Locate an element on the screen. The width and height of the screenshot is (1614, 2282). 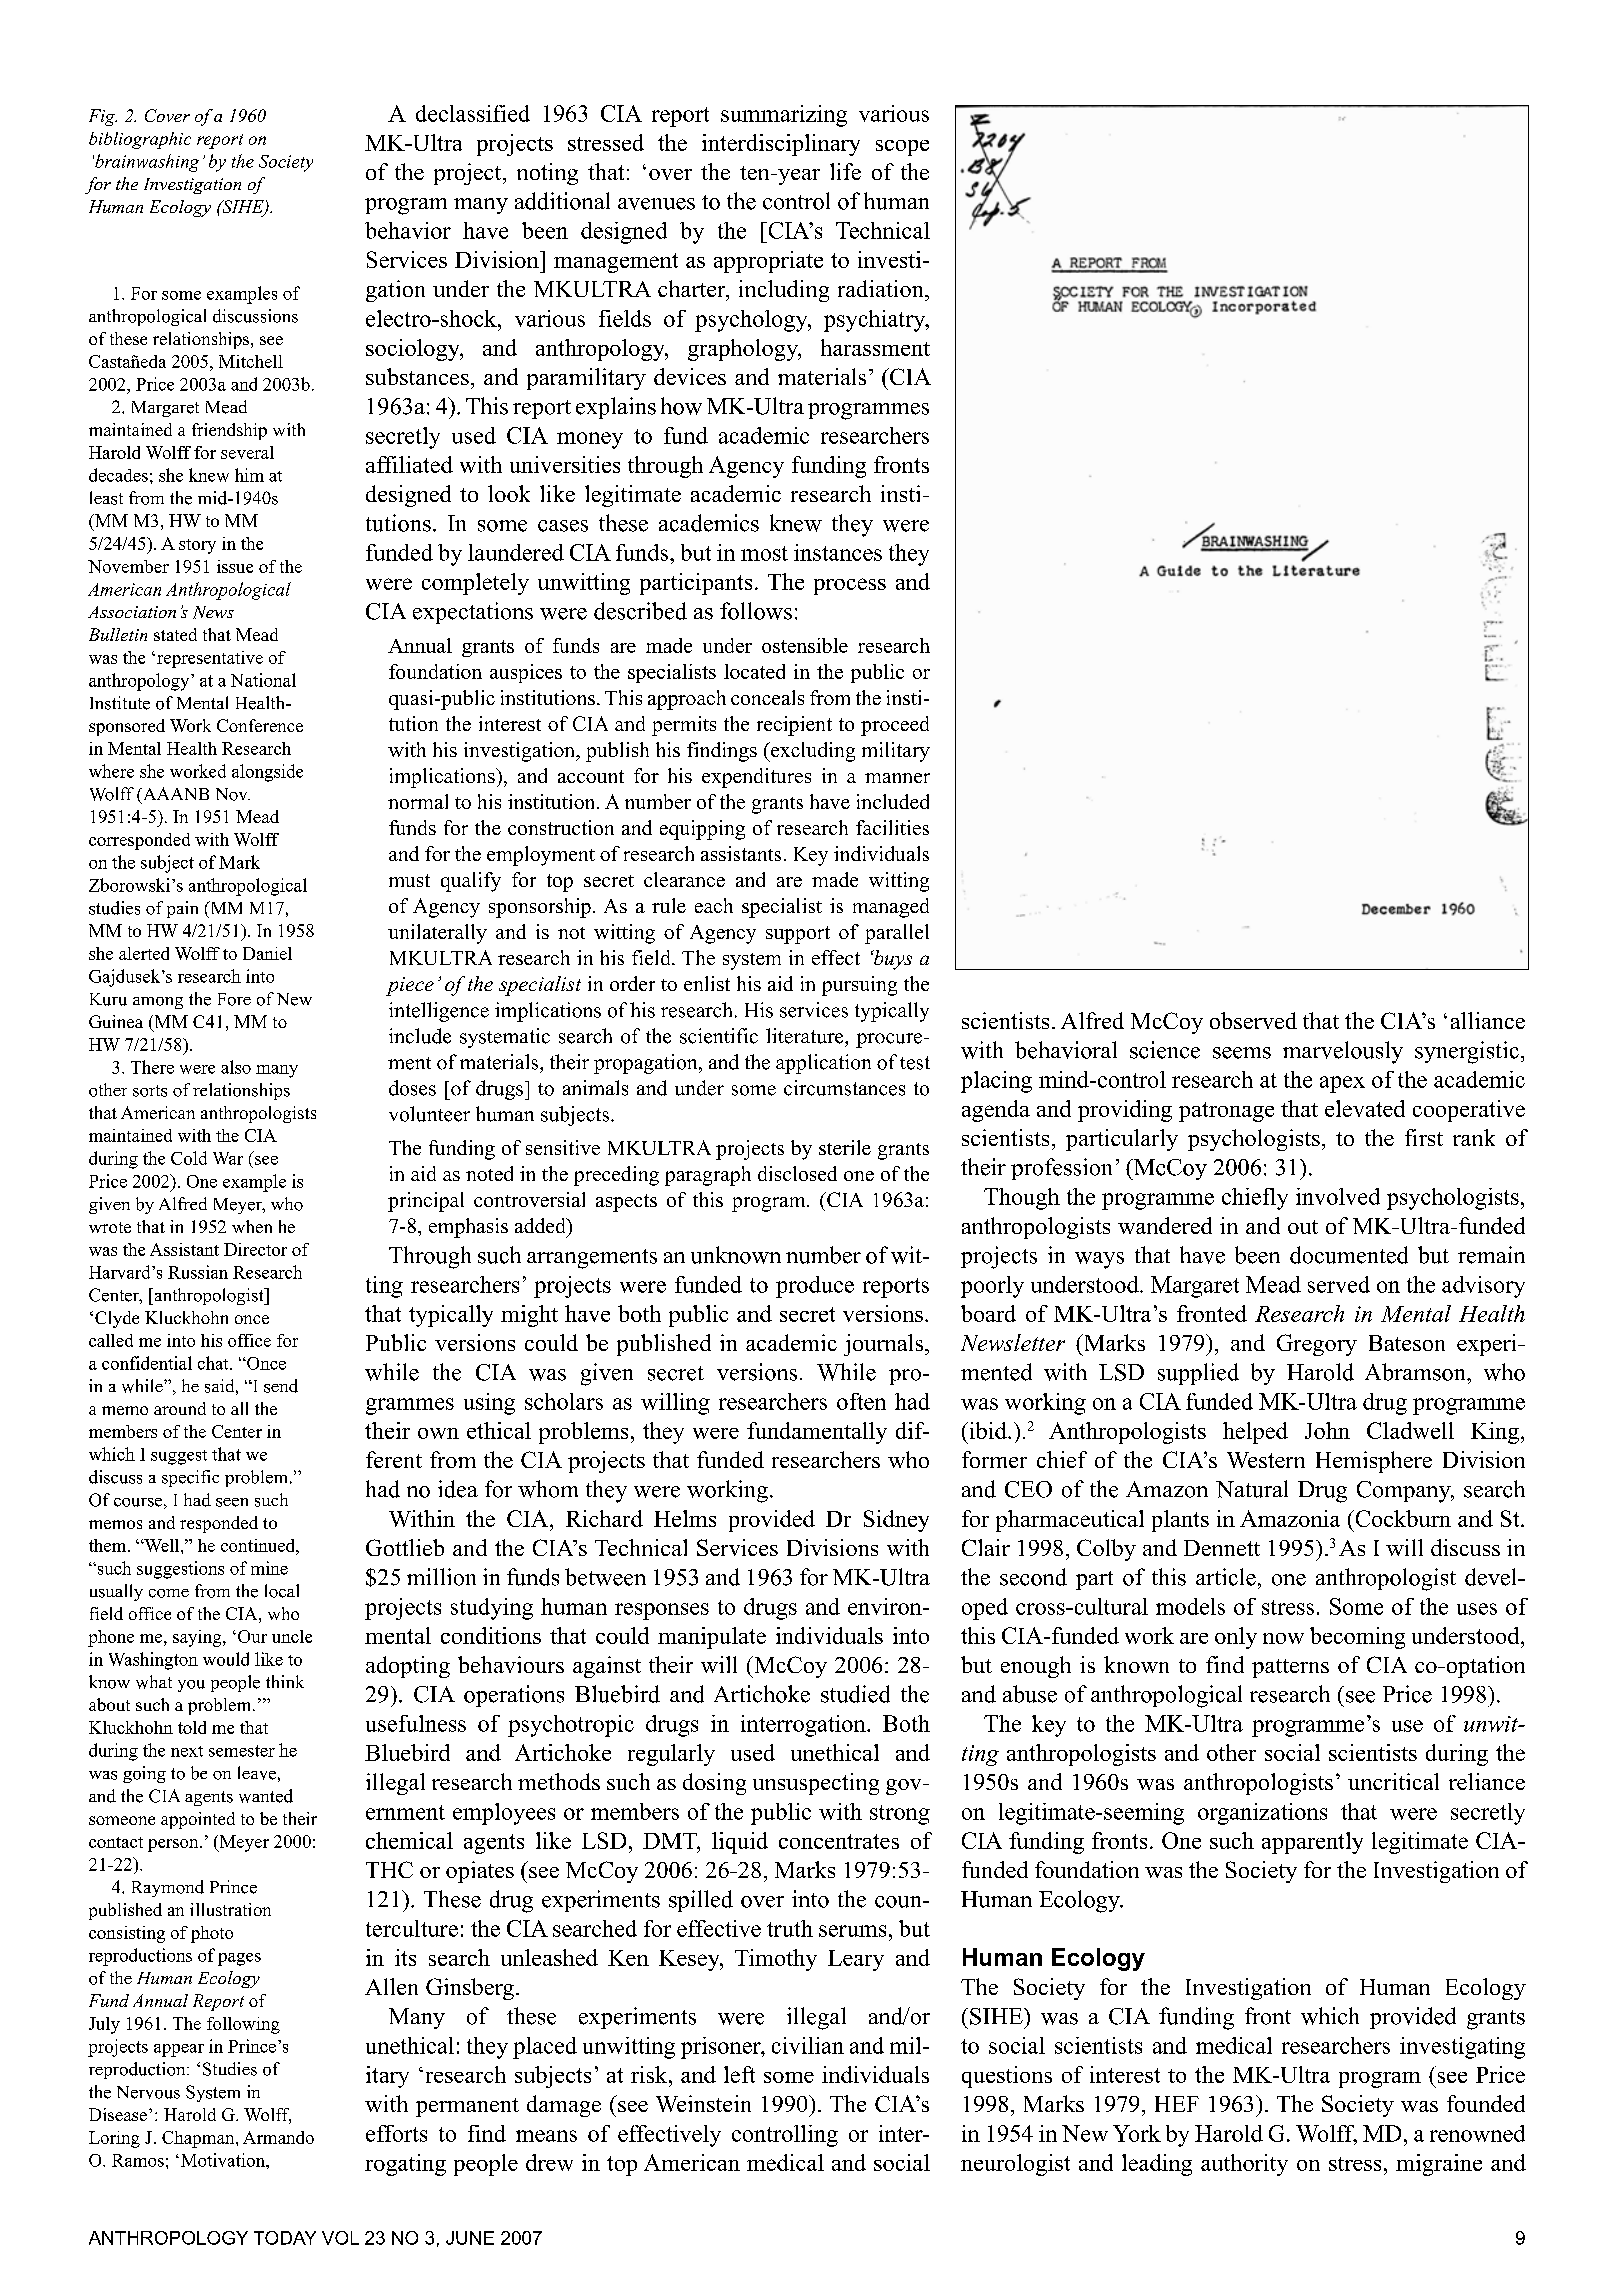
disclosed is located at coordinates (797, 1173).
